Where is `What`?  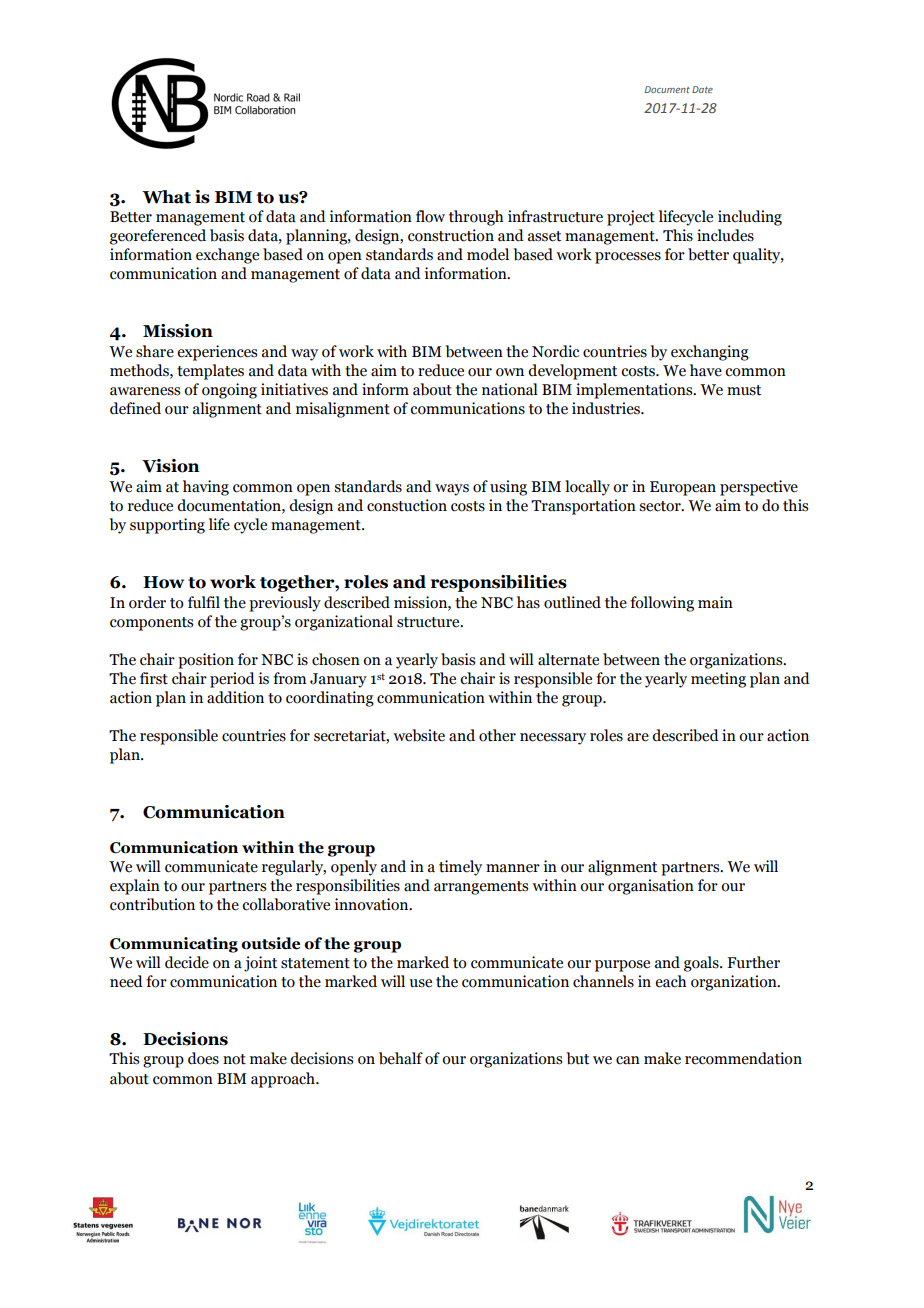
What is located at coordinates (166, 197).
